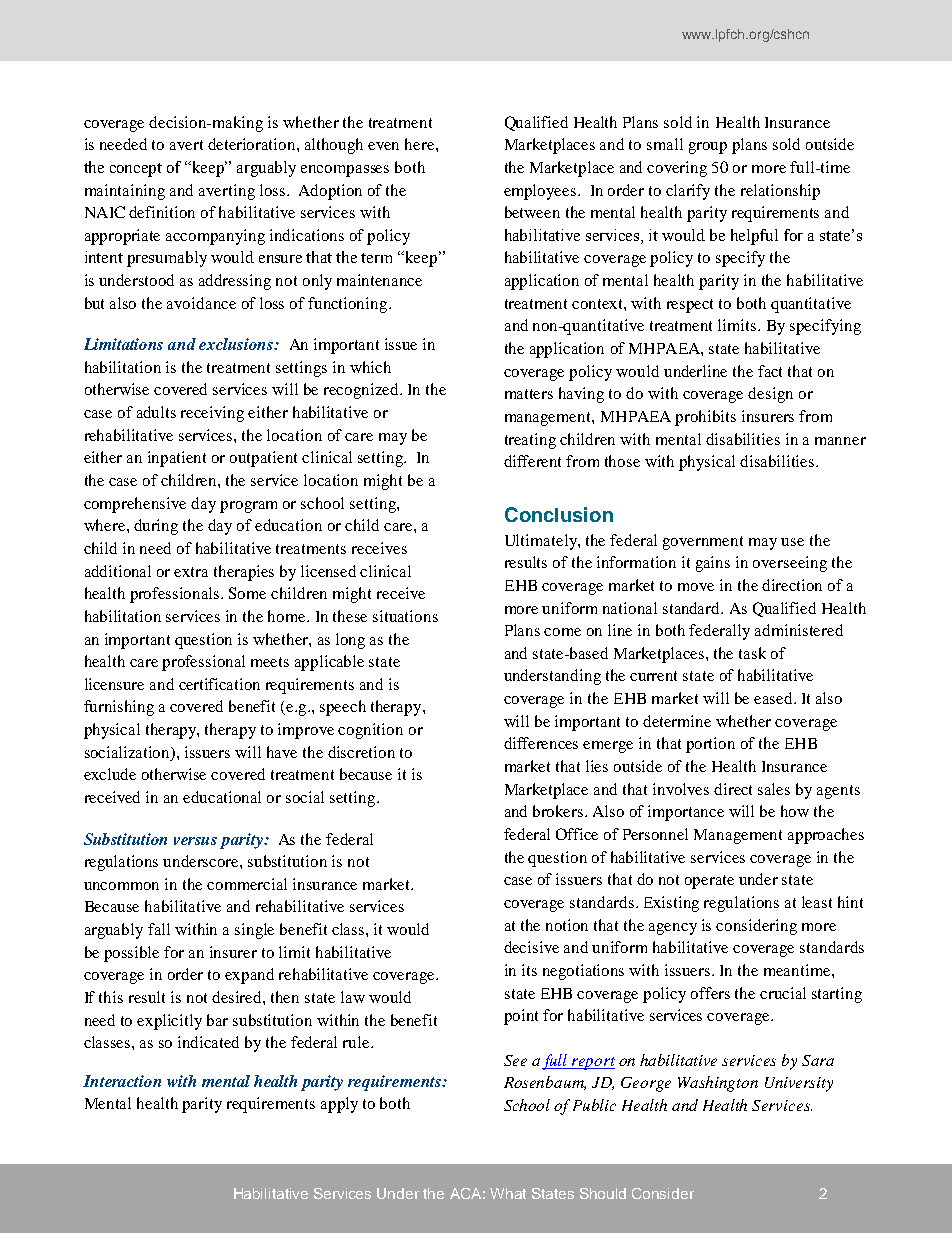  What do you see at coordinates (703, 543) in the document?
I see `government` at bounding box center [703, 543].
